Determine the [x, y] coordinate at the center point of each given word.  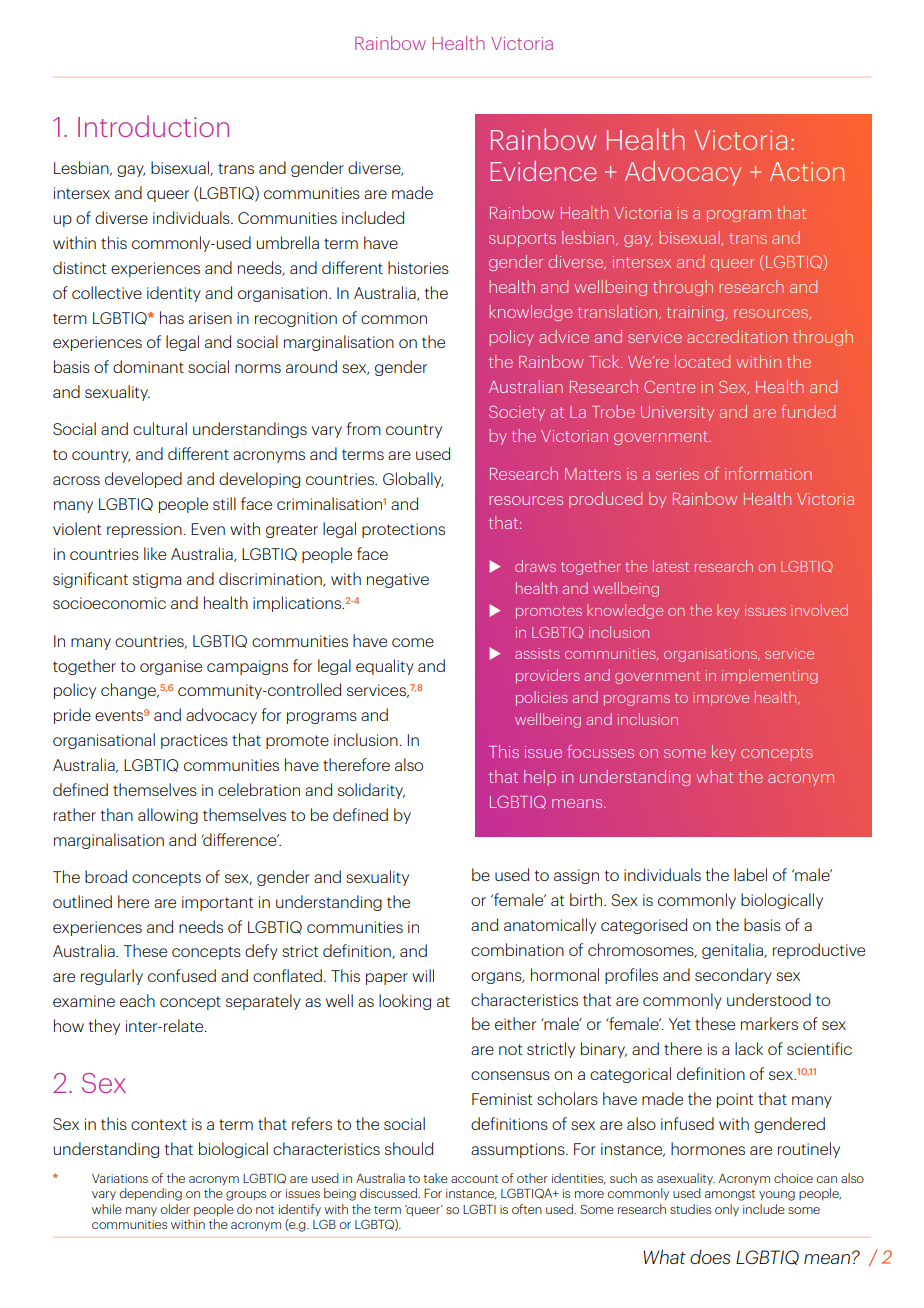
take [435, 1178]
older [175, 1209]
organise [171, 667]
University [677, 413]
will [423, 975]
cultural [160, 428]
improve [721, 699]
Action [807, 171]
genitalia [733, 951]
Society [517, 413]
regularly [112, 977]
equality [385, 667]
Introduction [153, 126]
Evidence [544, 171]
